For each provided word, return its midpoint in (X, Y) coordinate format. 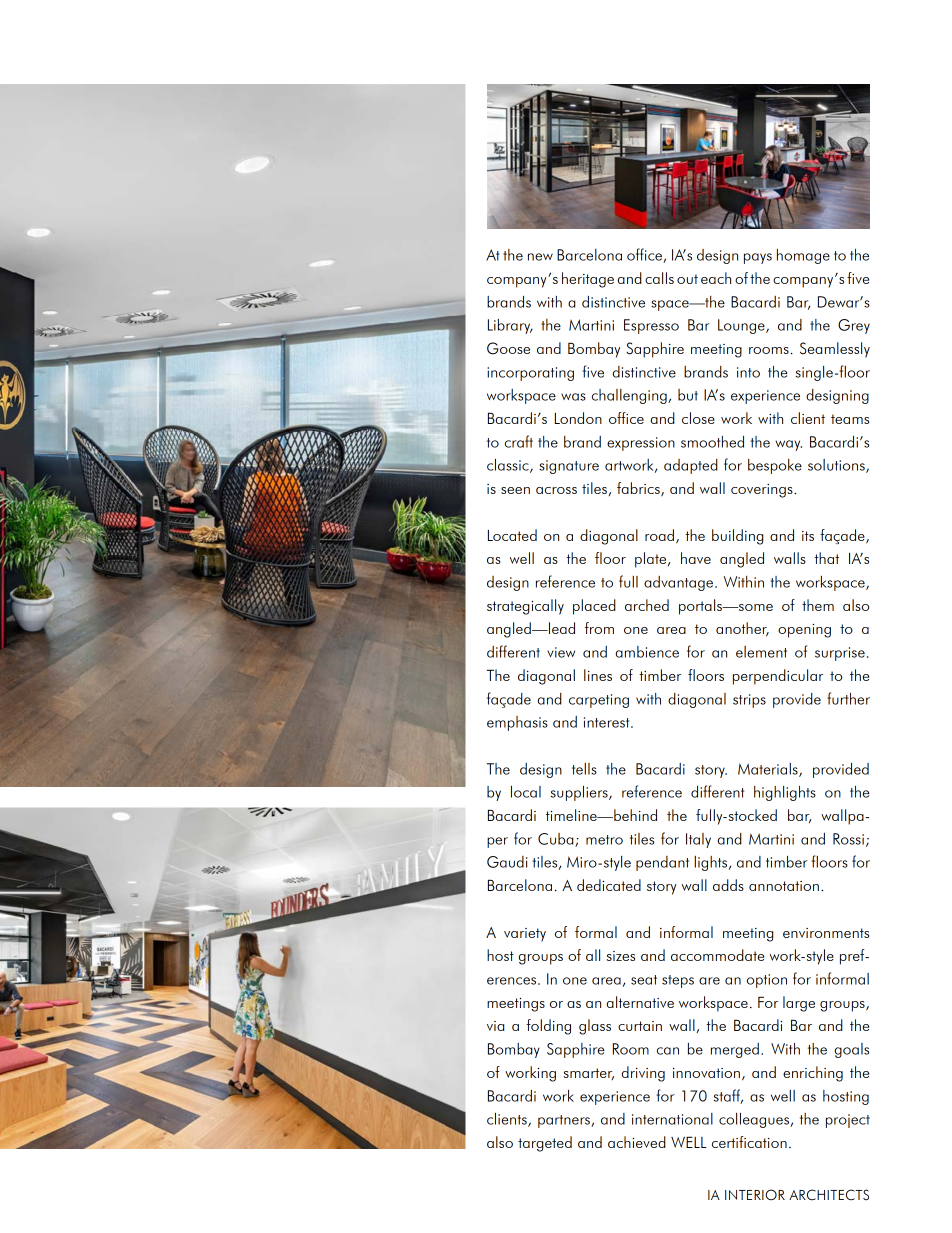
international (672, 1119)
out (687, 279)
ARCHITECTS (829, 1195)
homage (803, 256)
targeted (545, 1144)
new (540, 257)
